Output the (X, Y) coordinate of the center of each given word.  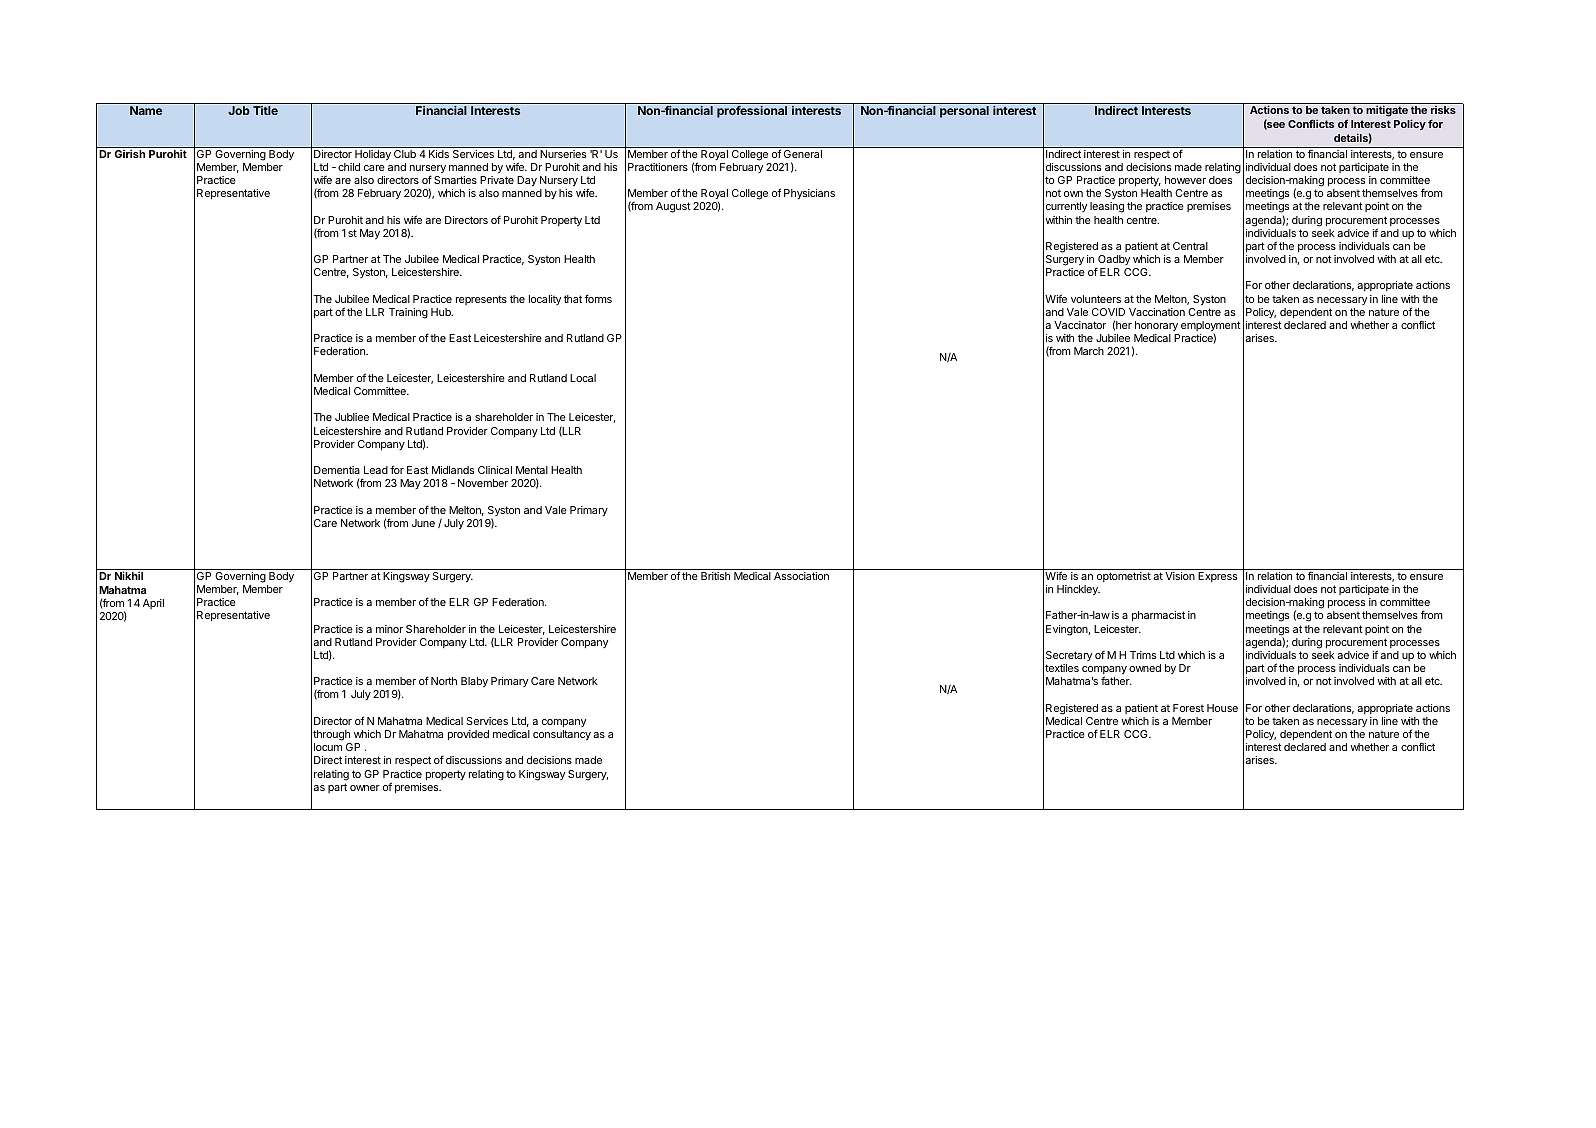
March (1089, 351)
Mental (532, 470)
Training (408, 313)
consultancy (562, 735)
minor (389, 629)
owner (365, 788)
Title (265, 110)
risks (1443, 110)
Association (801, 576)
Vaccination (1157, 312)
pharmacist (1158, 616)
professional (752, 112)
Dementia (337, 470)
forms (598, 298)
